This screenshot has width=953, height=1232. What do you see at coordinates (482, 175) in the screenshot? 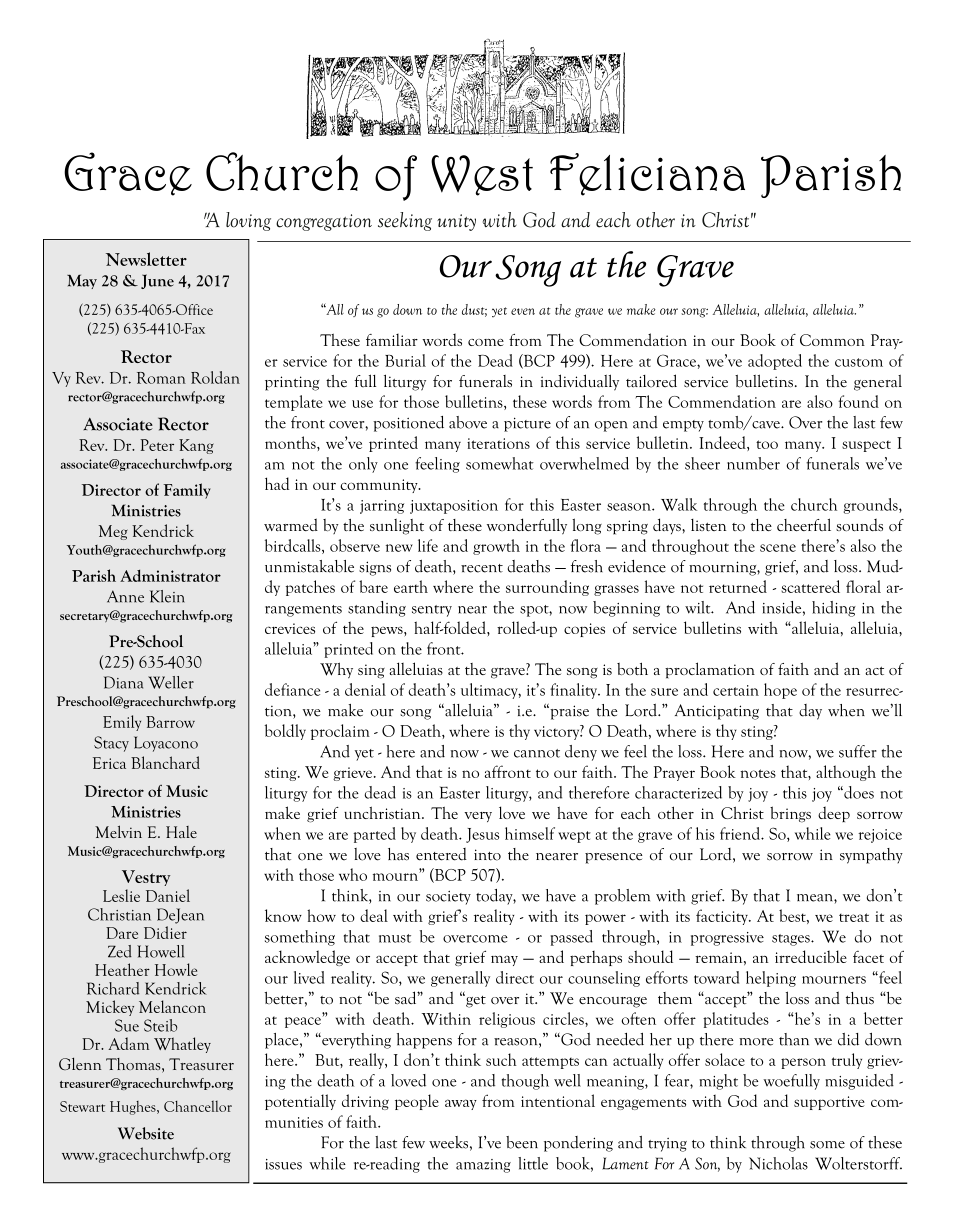
I see `West` at bounding box center [482, 175].
